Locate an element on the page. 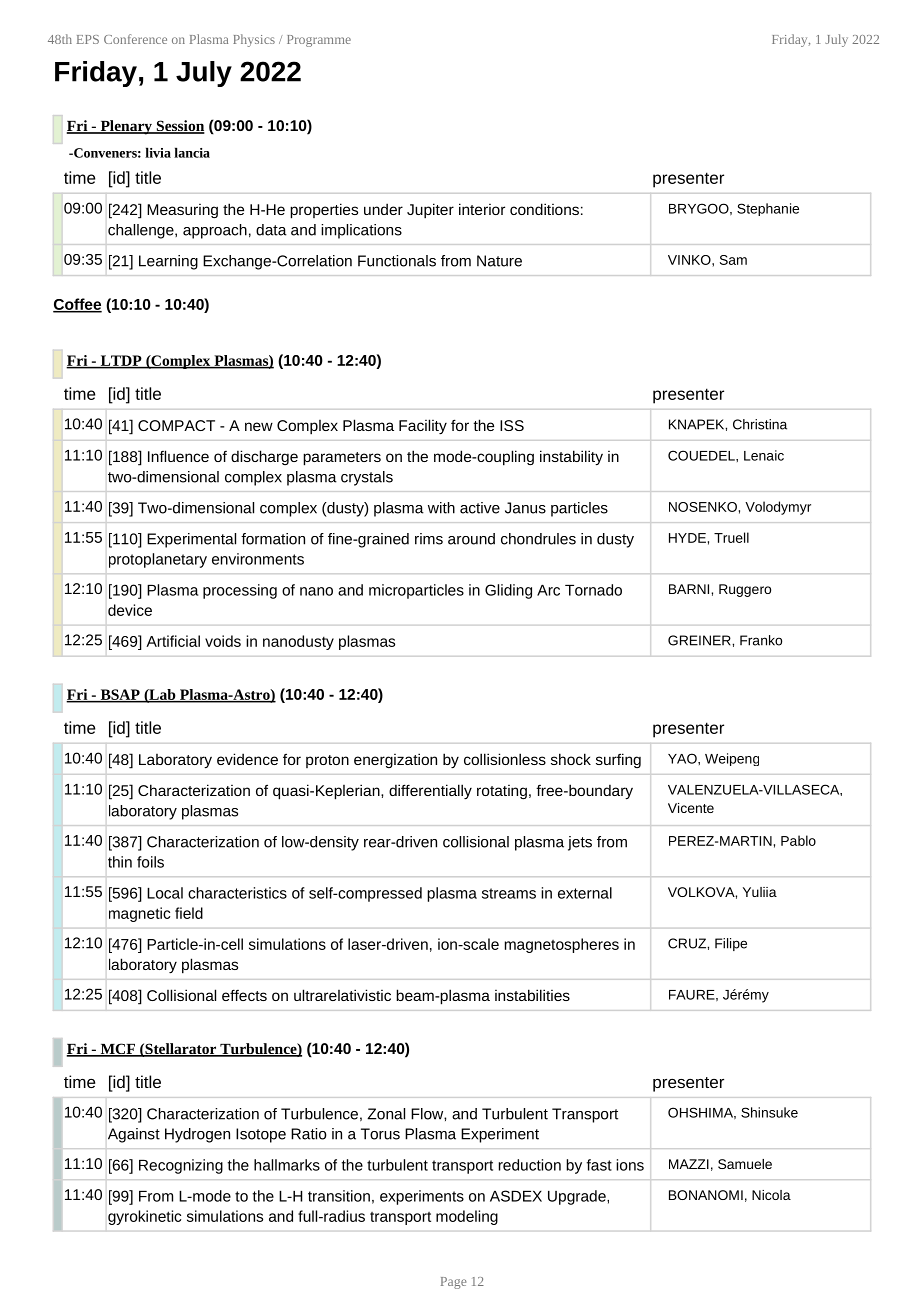 The width and height of the page is (924, 1308). Gliding is located at coordinates (508, 591).
